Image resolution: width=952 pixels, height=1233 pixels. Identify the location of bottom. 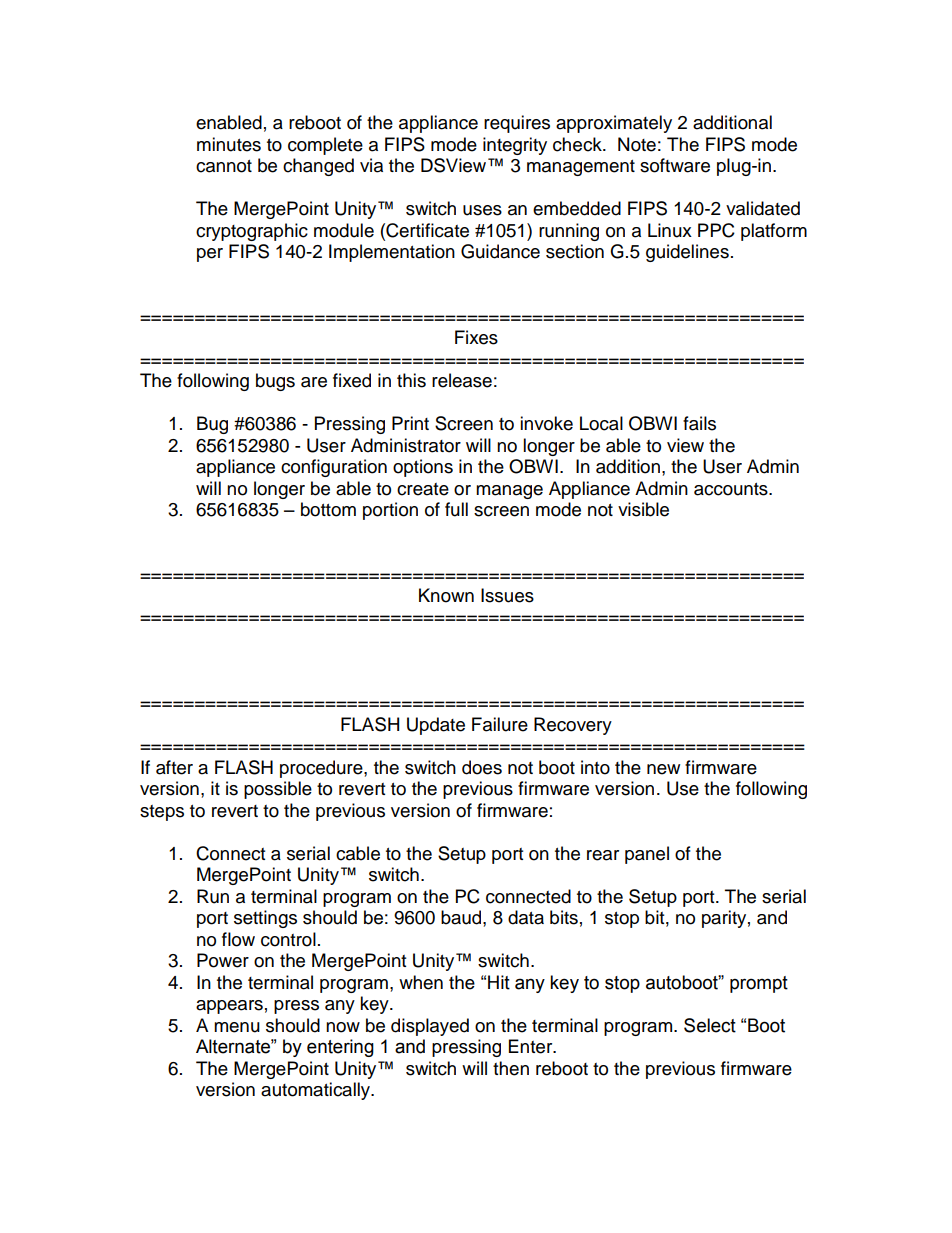
(328, 509).
